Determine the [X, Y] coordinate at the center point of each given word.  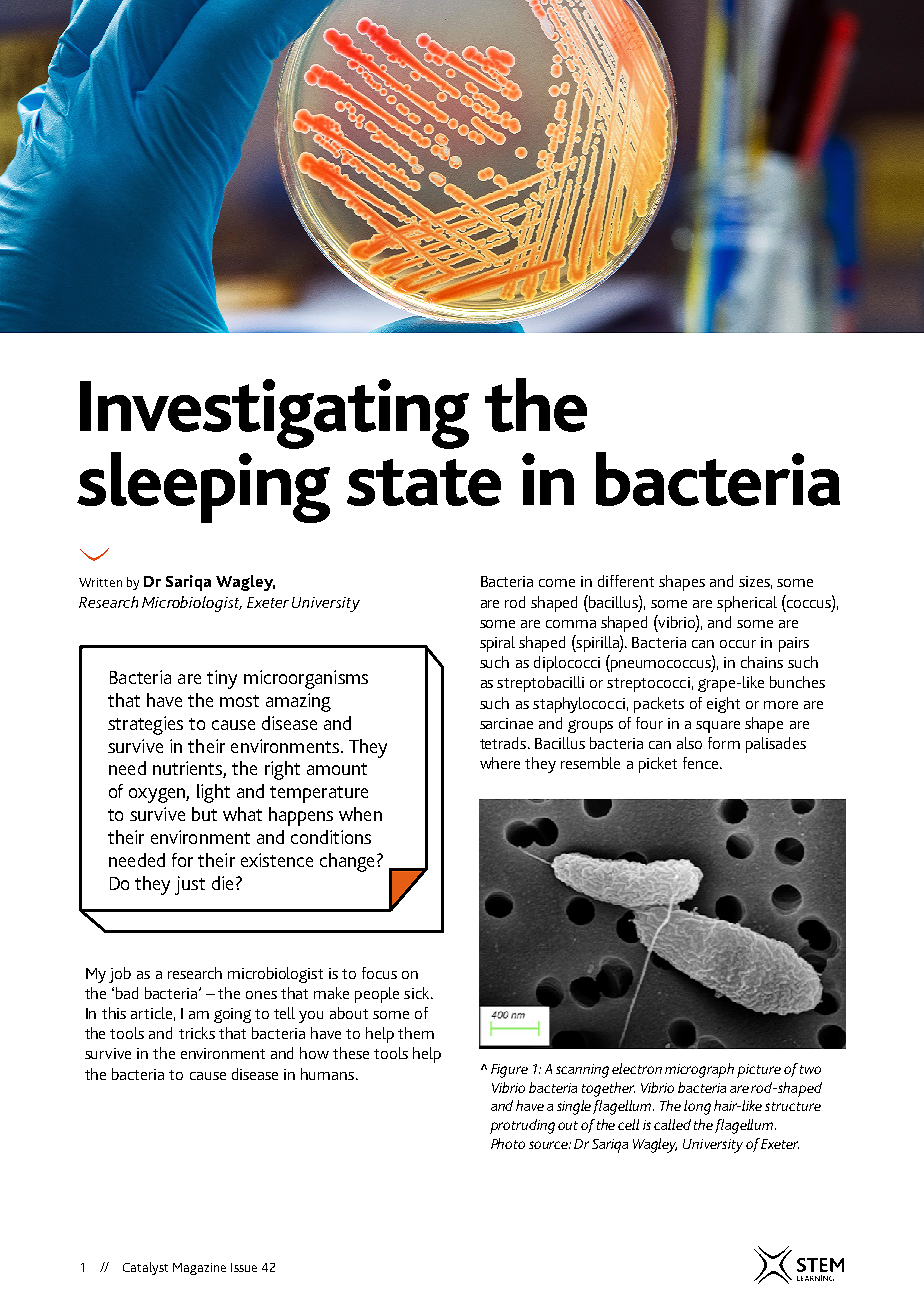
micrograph [699, 1070]
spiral [497, 644]
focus [379, 973]
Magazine [199, 1269]
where [500, 763]
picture [759, 1071]
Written [100, 582]
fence [702, 763]
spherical [747, 604]
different [626, 581]
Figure [509, 1071]
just [190, 885]
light [213, 793]
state [424, 482]
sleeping [203, 487]
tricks [197, 1033]
